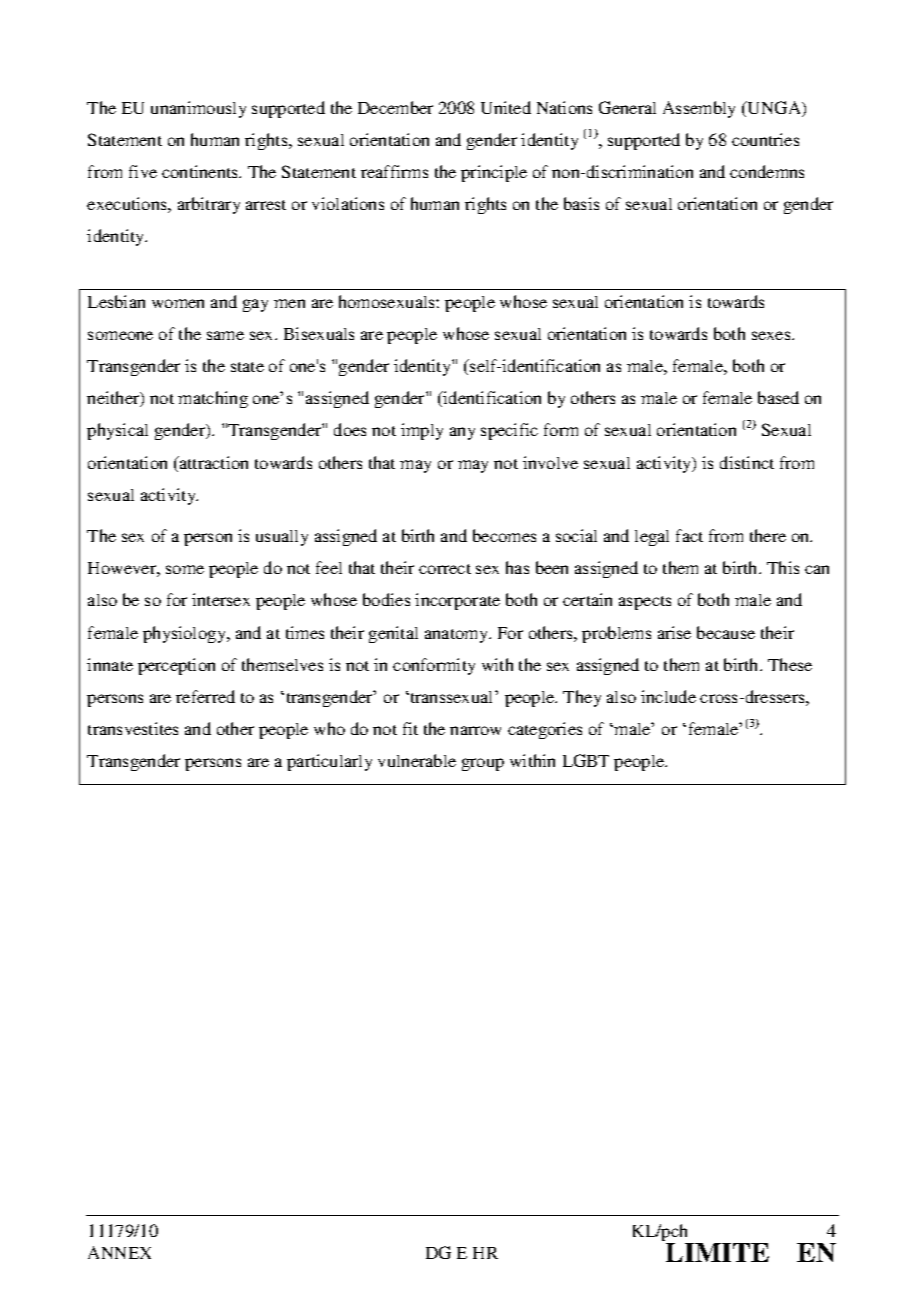 This page has height=1308, width=924. What do you see at coordinates (494, 173) in the page?
I see `principle` at bounding box center [494, 173].
